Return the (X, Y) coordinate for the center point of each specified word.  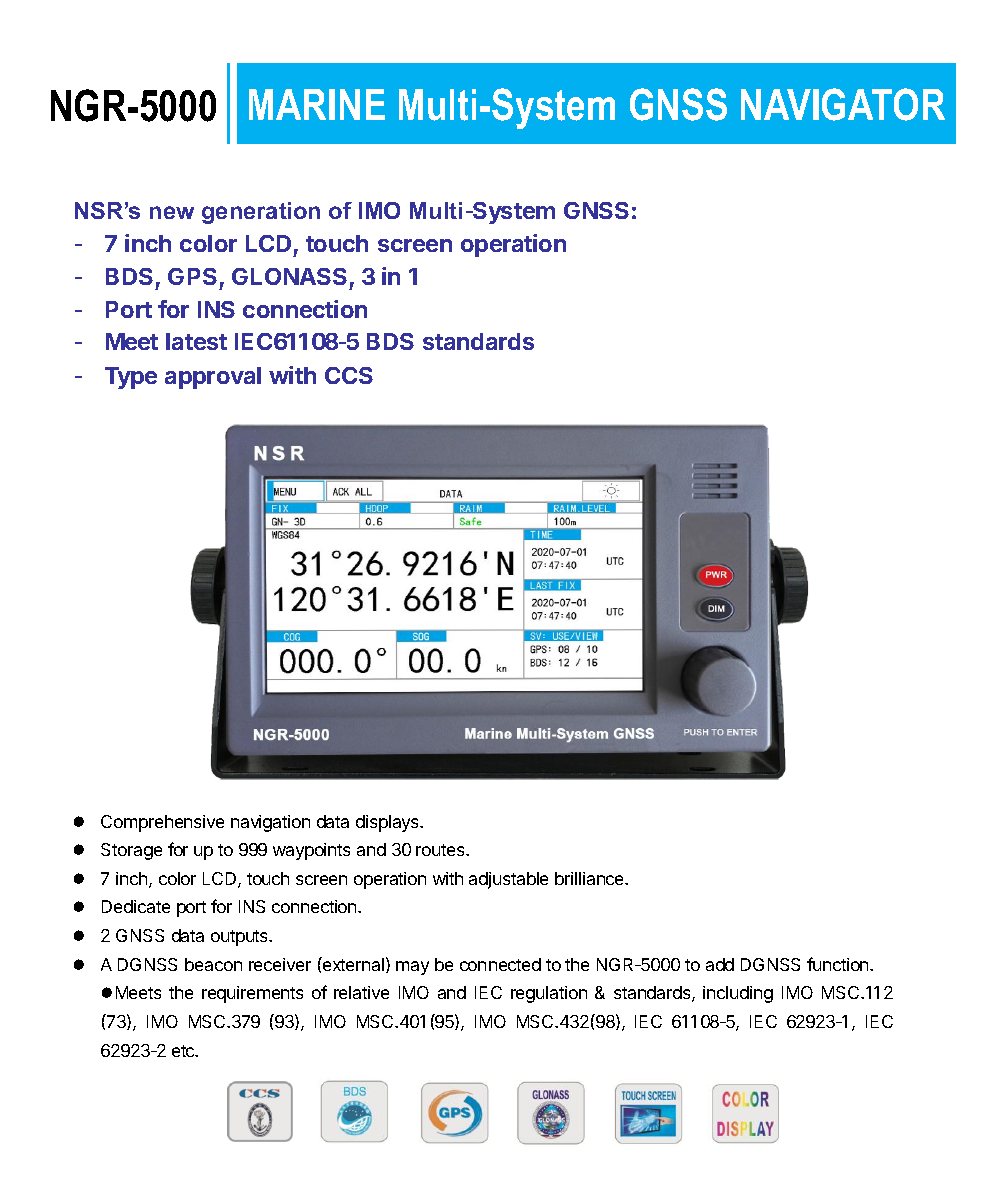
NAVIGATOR (843, 104)
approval (213, 378)
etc (184, 1051)
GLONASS (289, 276)
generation (261, 213)
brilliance (591, 878)
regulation (549, 994)
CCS (349, 375)
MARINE (317, 104)
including (738, 994)
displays (388, 823)
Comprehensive (162, 823)
